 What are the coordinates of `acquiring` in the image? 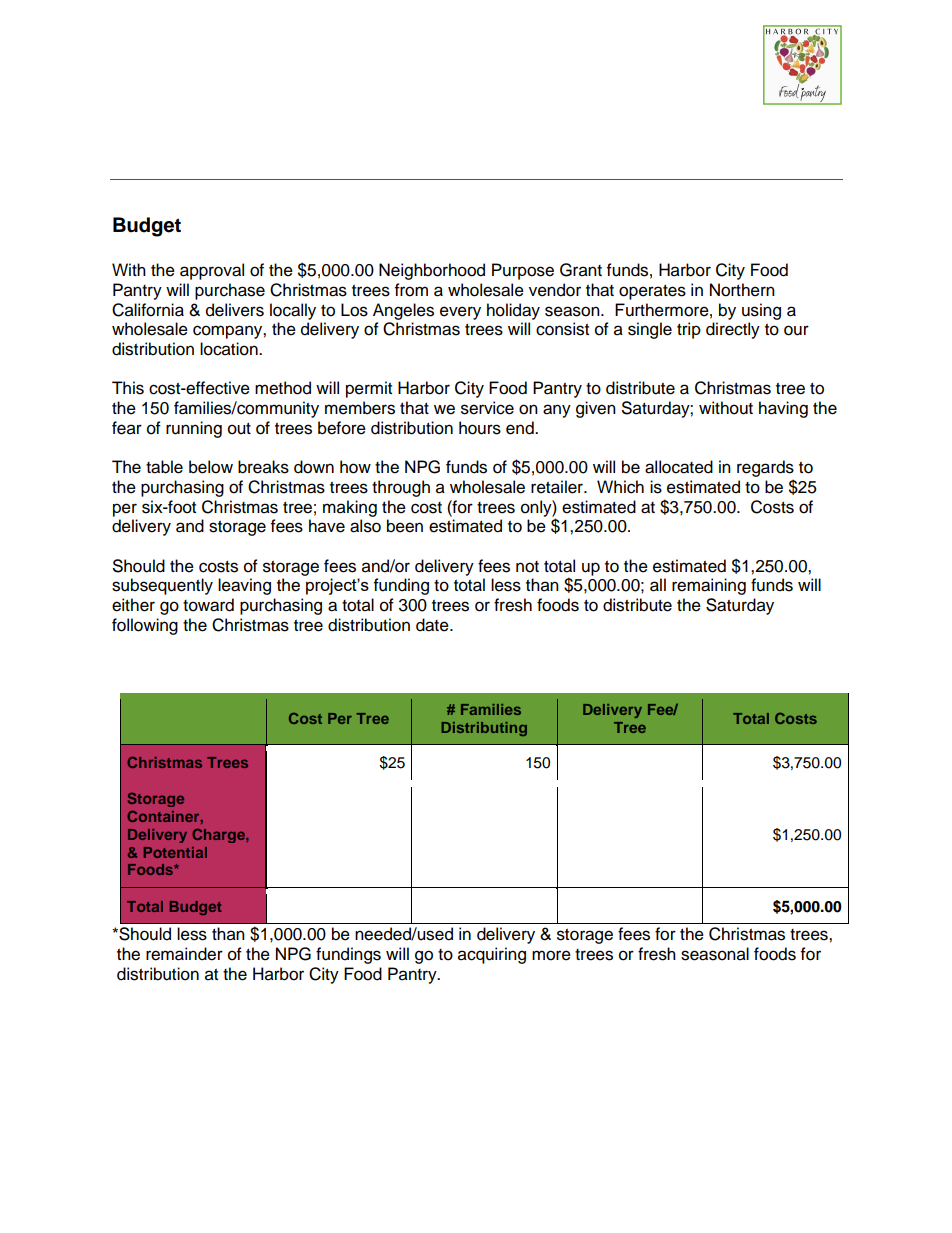 It's located at (492, 955).
